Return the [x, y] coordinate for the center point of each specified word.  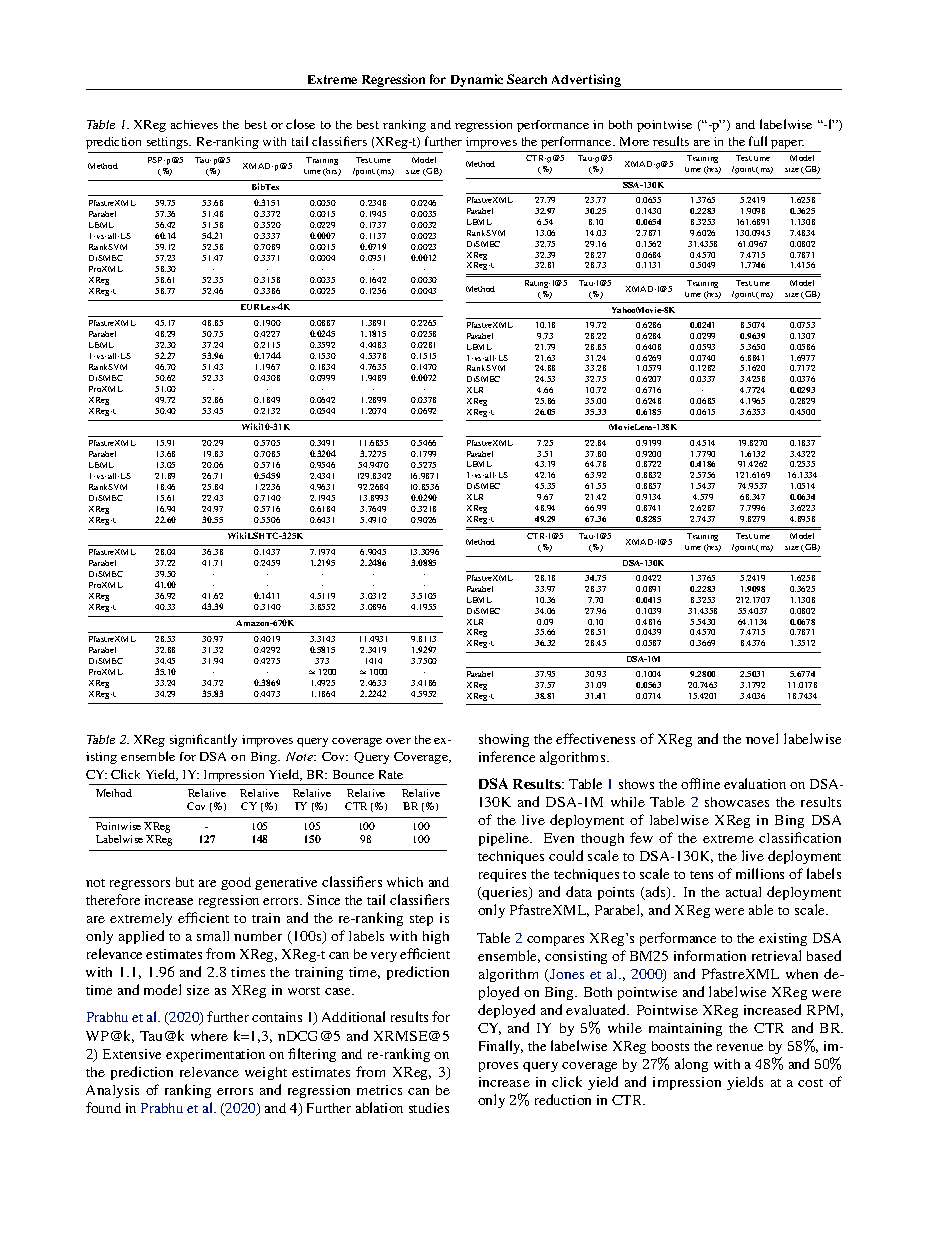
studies [429, 1108]
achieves [194, 124]
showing [504, 740]
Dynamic [477, 82]
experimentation [215, 1055]
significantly [203, 740]
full [758, 141]
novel [762, 738]
